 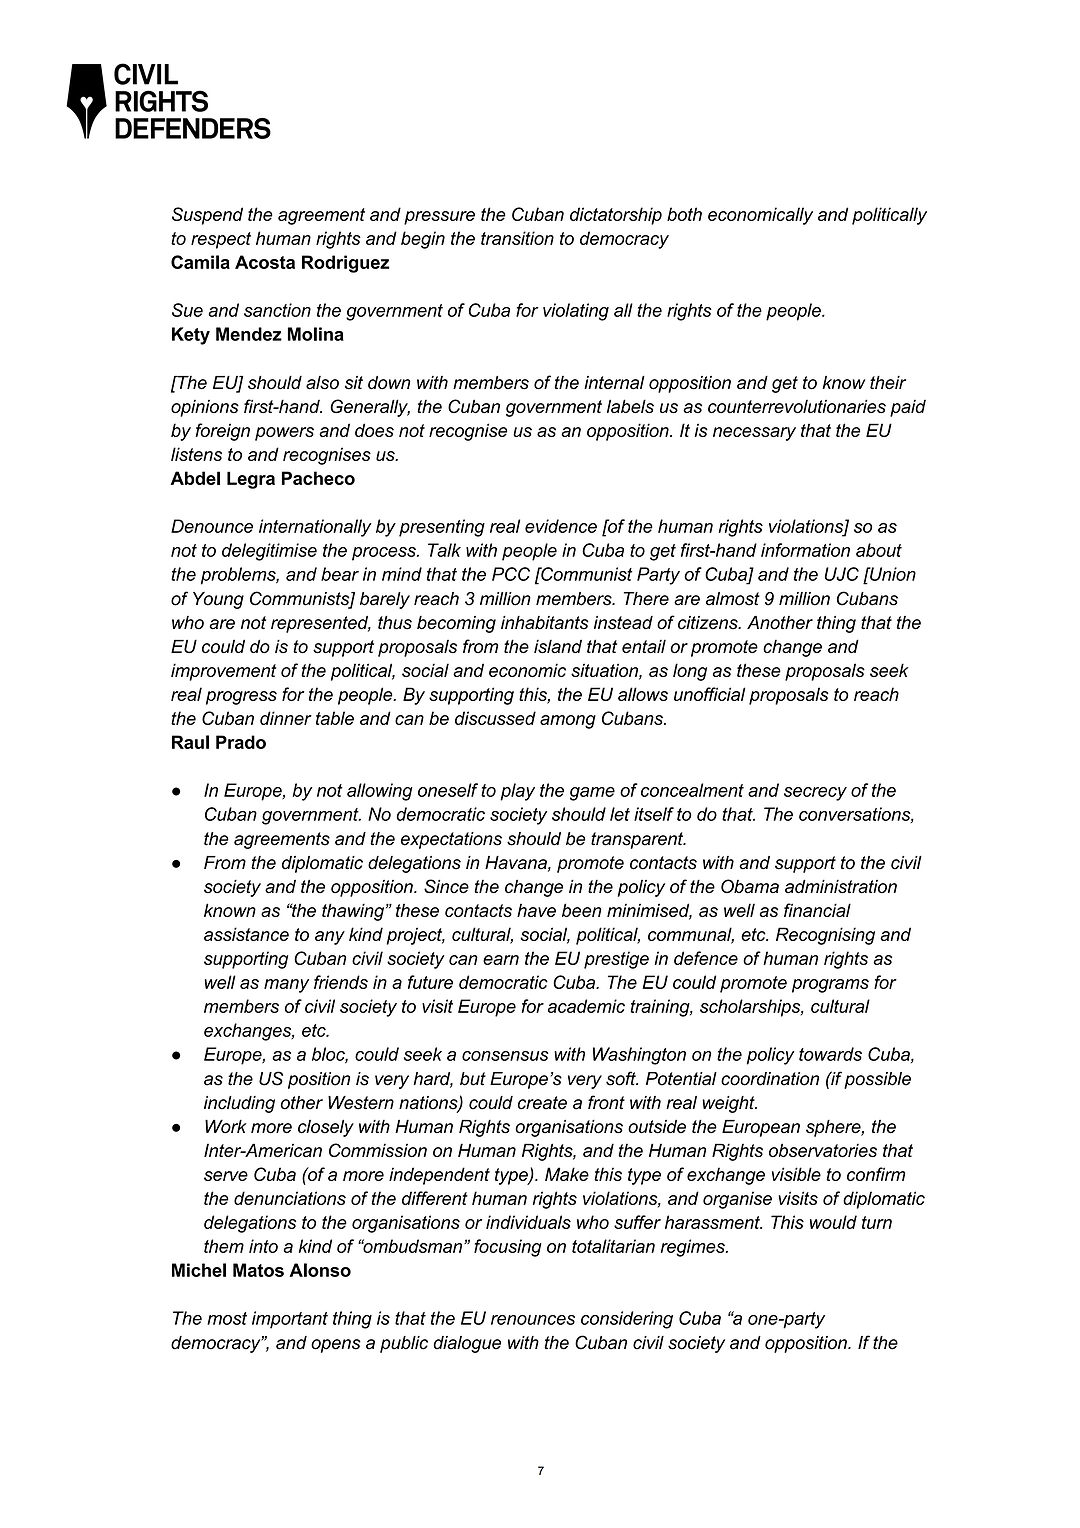 I want to click on create, so click(x=542, y=1103).
